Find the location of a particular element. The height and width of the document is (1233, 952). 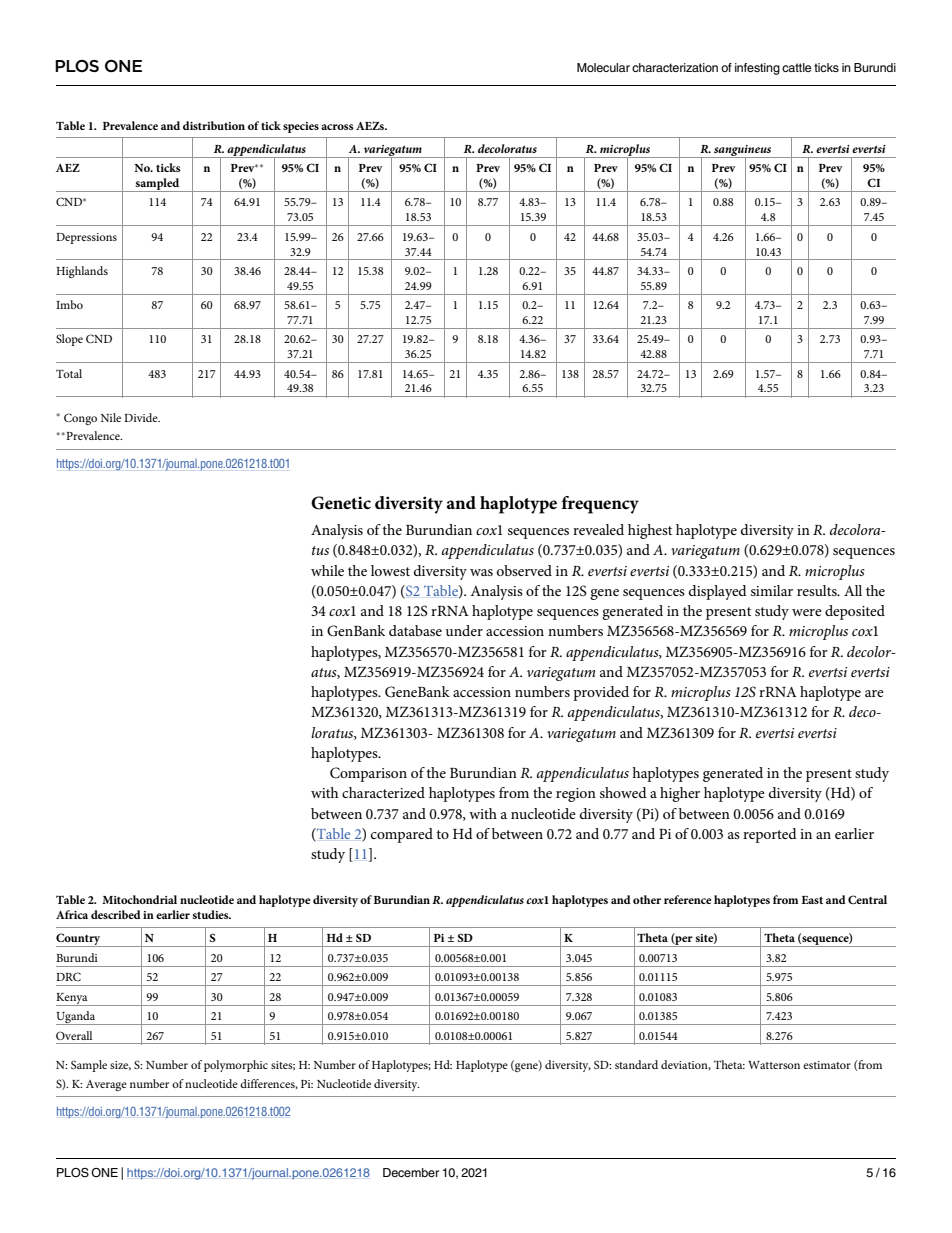

were is located at coordinates (807, 612).
